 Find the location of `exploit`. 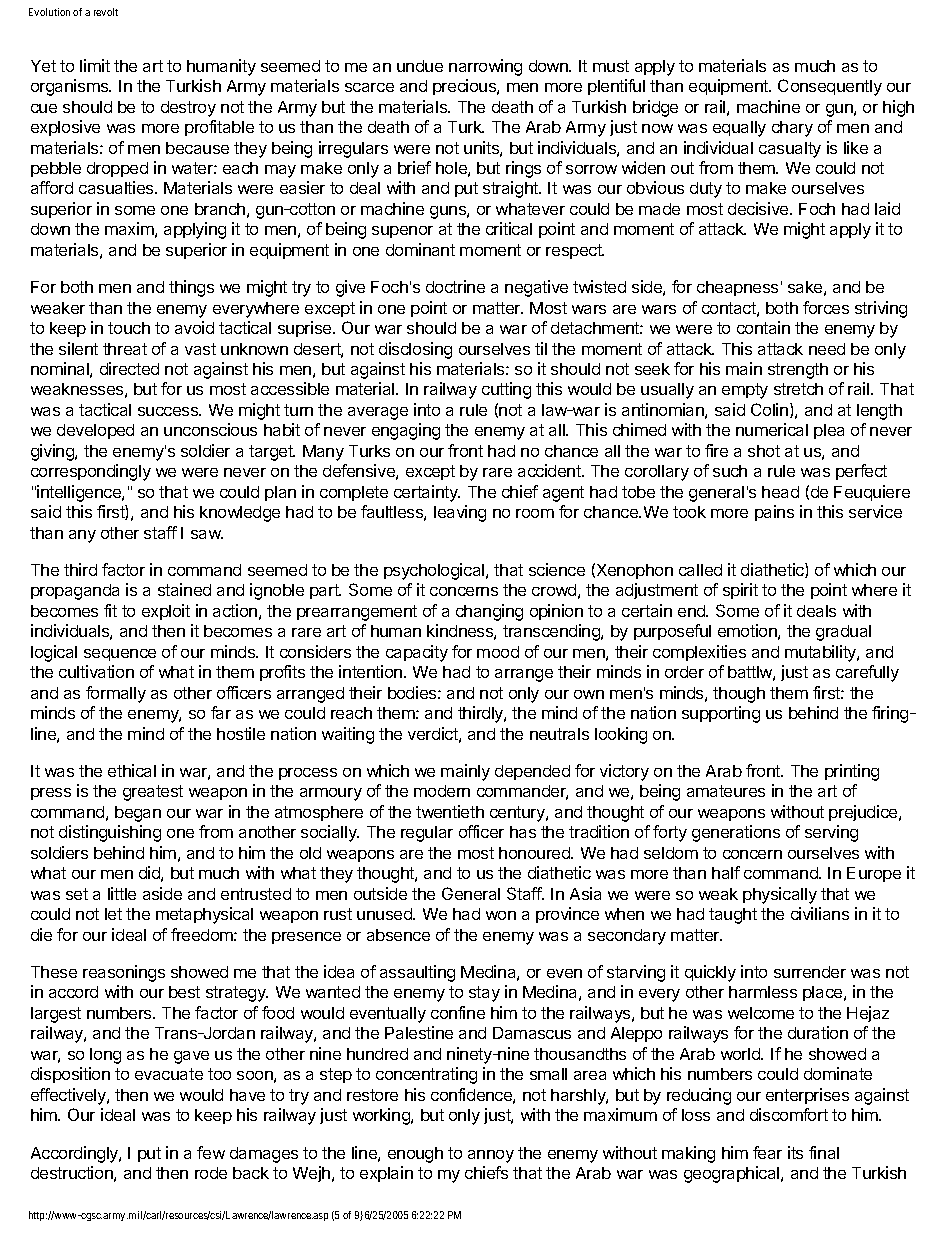

exploit is located at coordinates (166, 612).
